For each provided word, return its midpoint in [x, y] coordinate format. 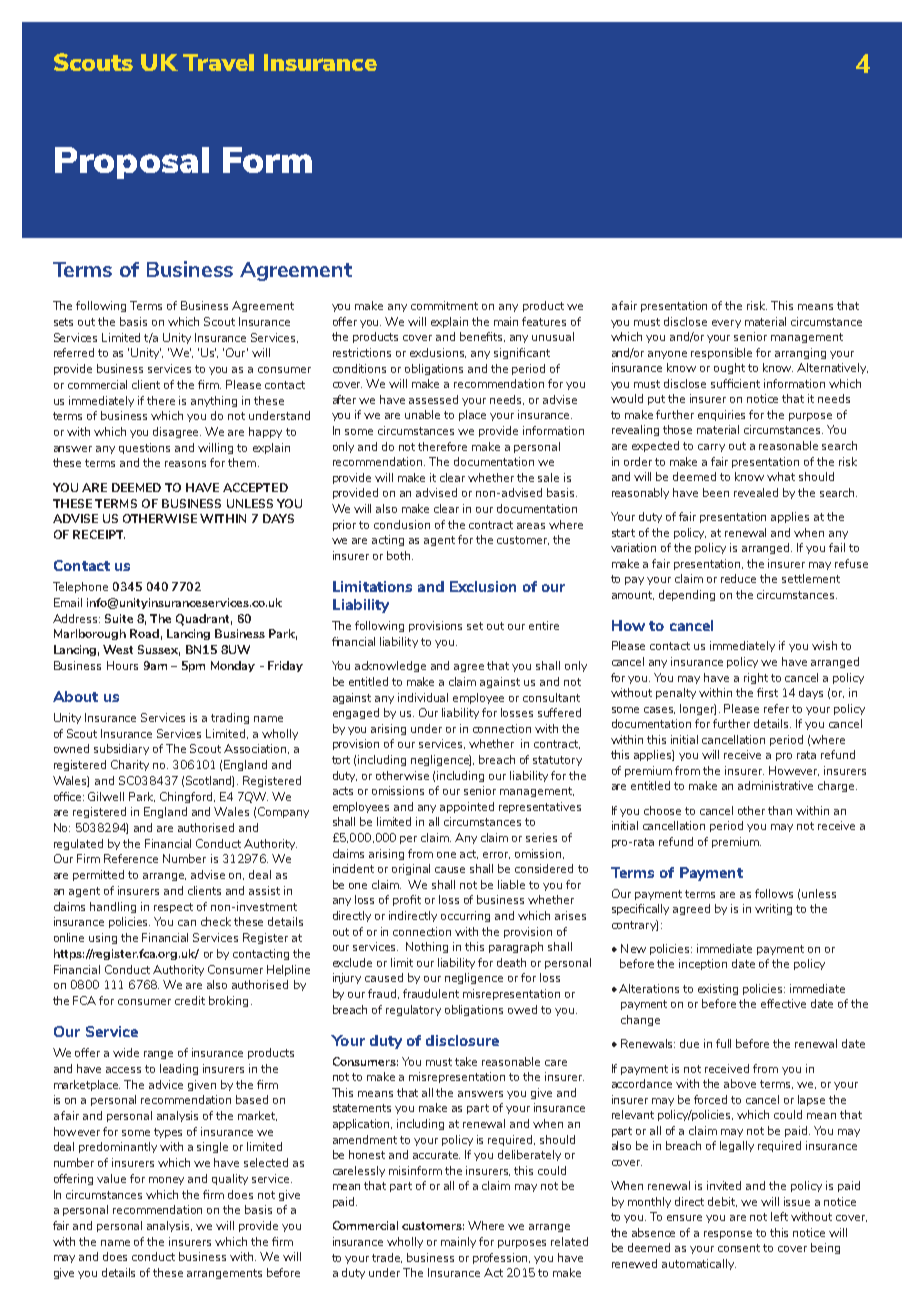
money [166, 1181]
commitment [444, 305]
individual [423, 697]
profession [501, 1258]
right [756, 678]
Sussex [159, 650]
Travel [218, 62]
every [726, 324]
